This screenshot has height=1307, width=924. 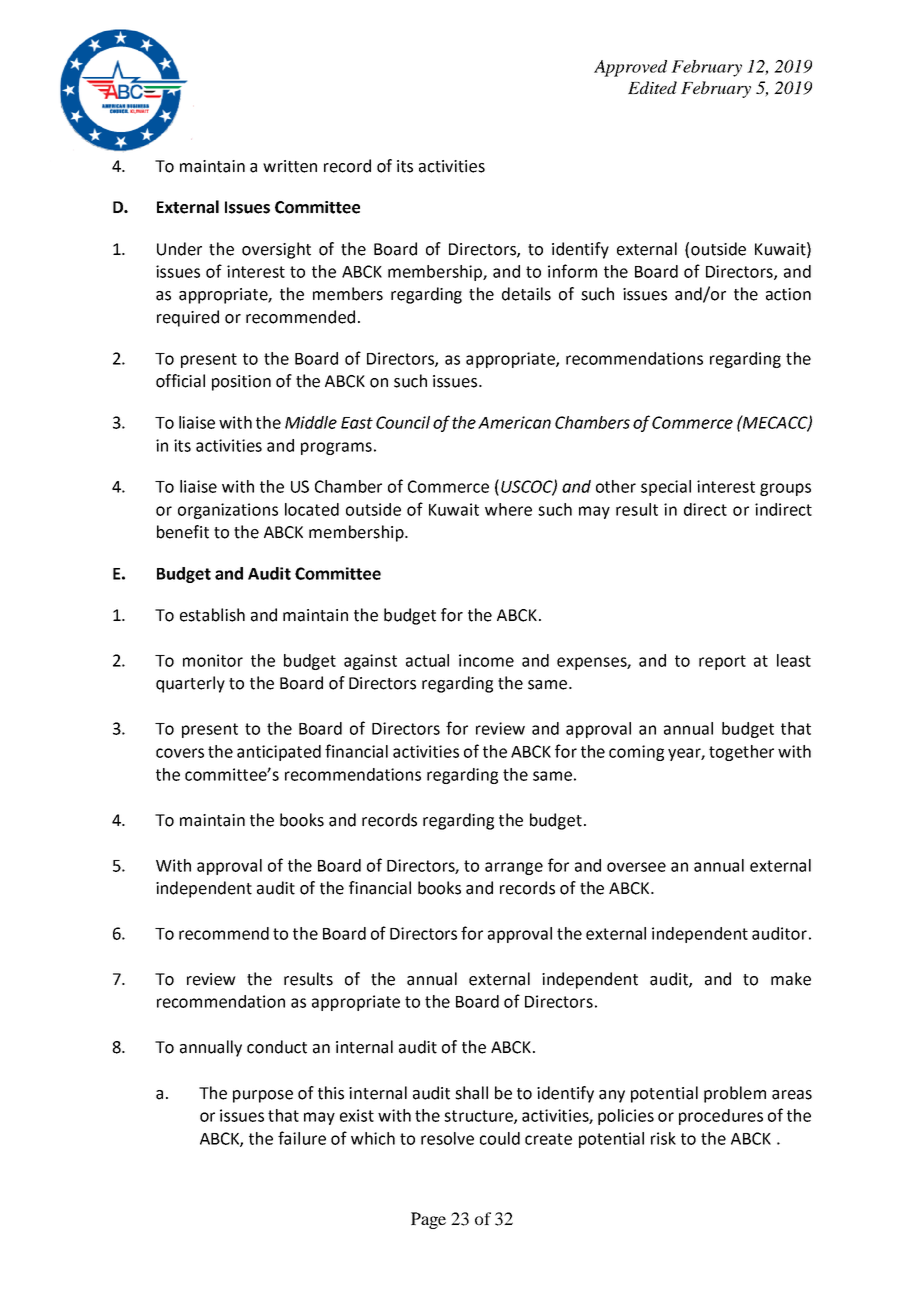 What do you see at coordinates (741, 753) in the screenshot?
I see `together` at bounding box center [741, 753].
